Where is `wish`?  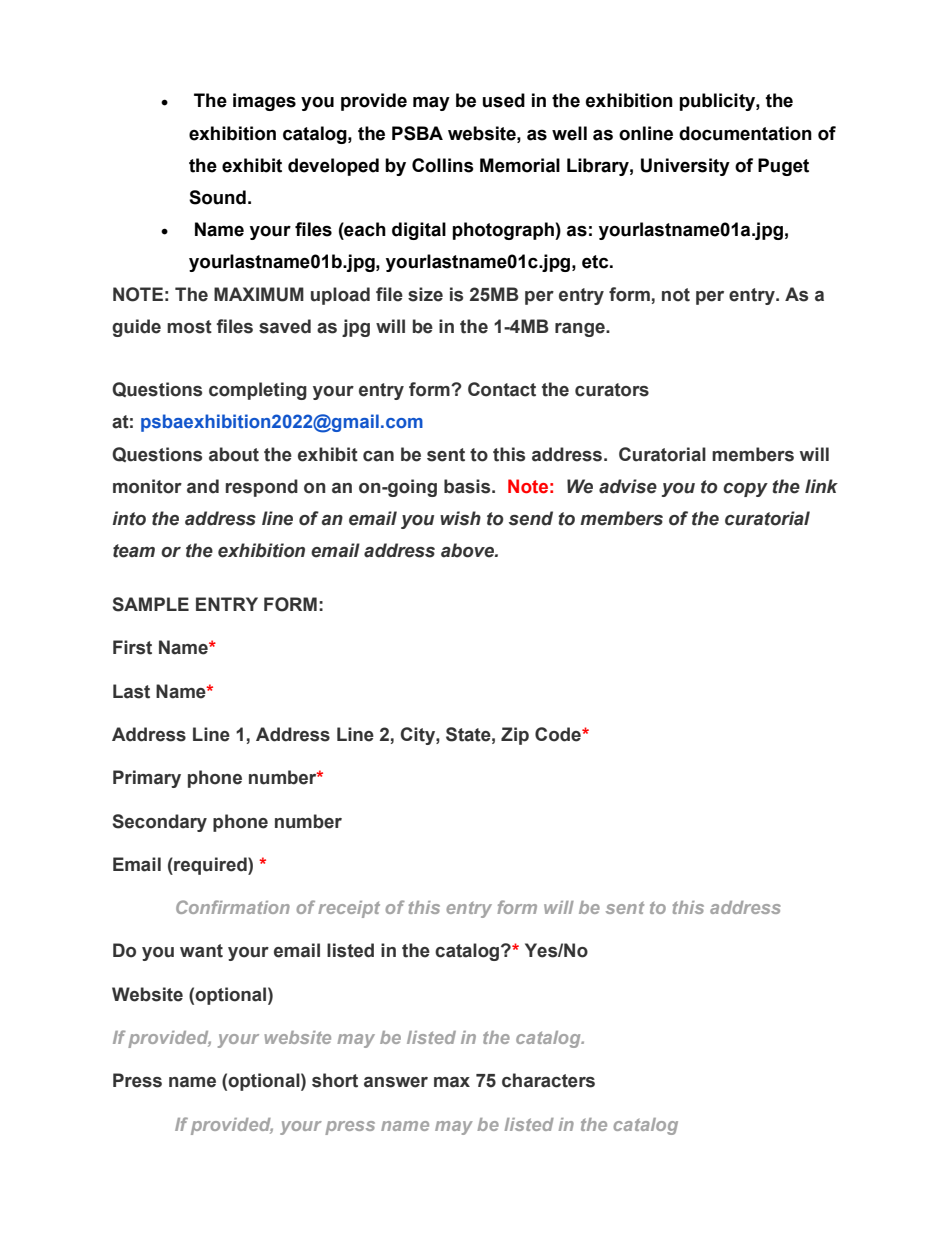
wish is located at coordinates (460, 518).
